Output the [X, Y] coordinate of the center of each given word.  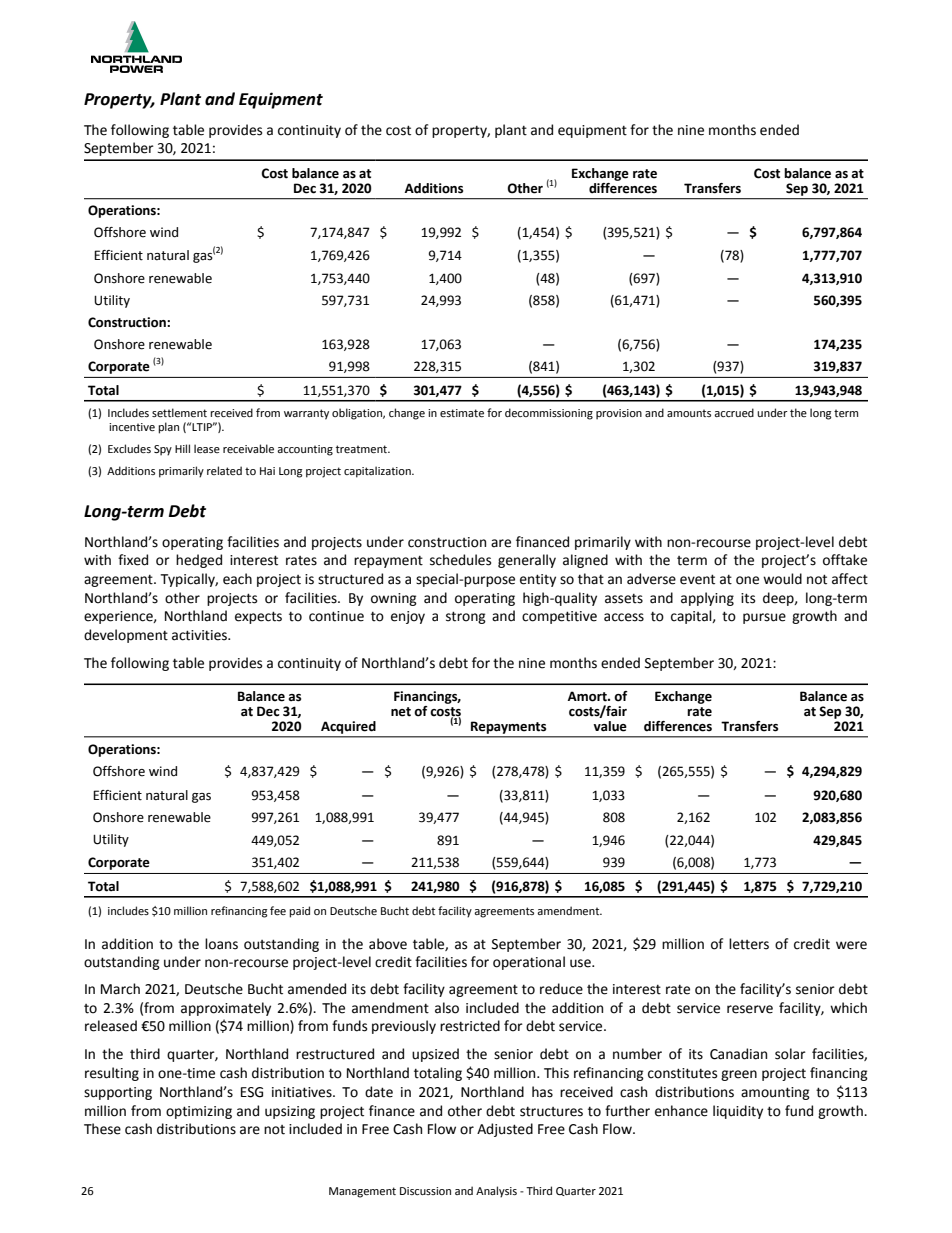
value [610, 726]
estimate [462, 413]
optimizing [199, 1112]
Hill [182, 448]
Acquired [348, 727]
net [401, 712]
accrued [734, 412]
